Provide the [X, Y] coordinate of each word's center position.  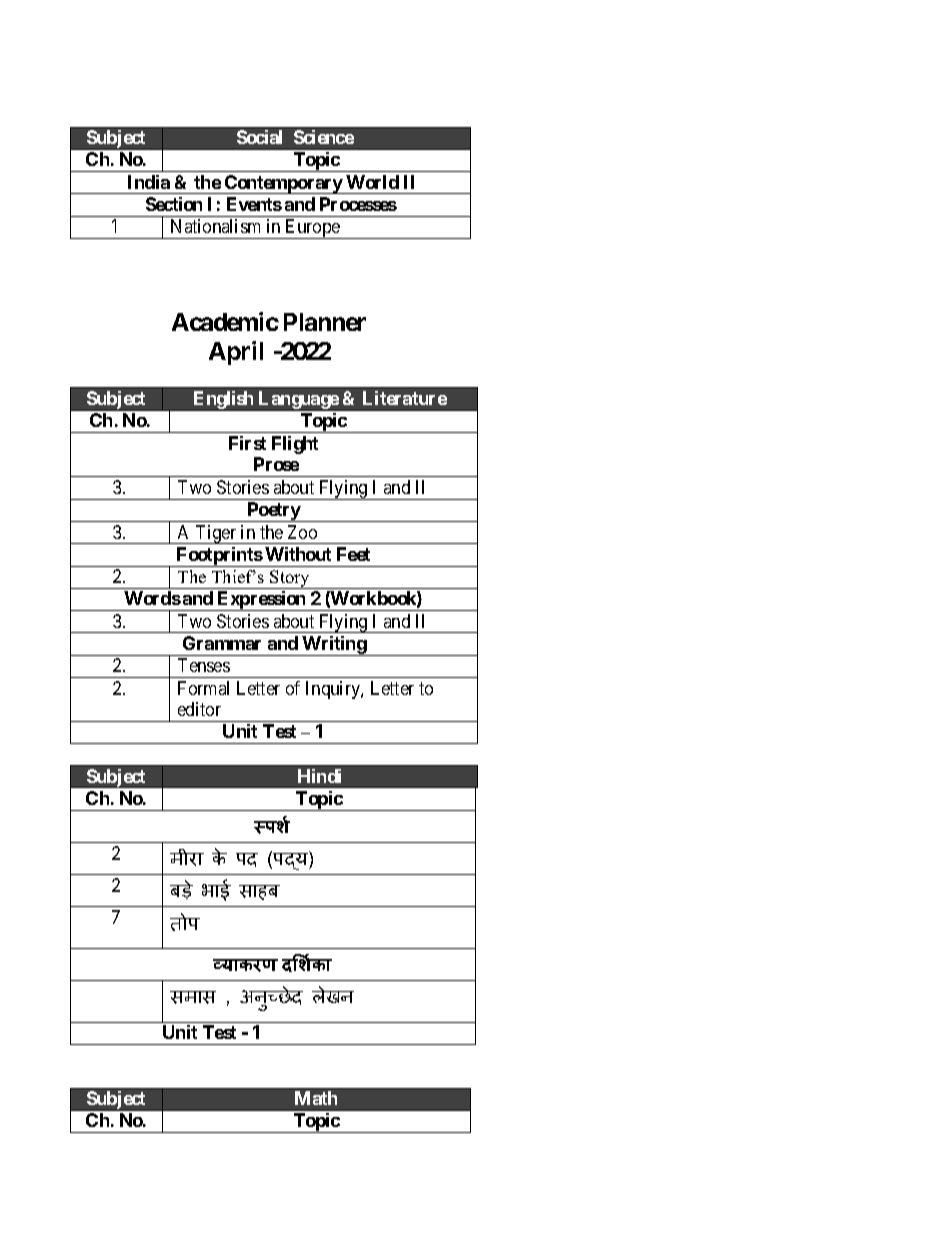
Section [174, 204]
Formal [203, 688]
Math [316, 1098]
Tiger [216, 534]
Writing [334, 646]
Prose [276, 464]
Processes [358, 204]
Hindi [319, 776]
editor [199, 709]
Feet [353, 554]
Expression [262, 601]
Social [259, 137]
